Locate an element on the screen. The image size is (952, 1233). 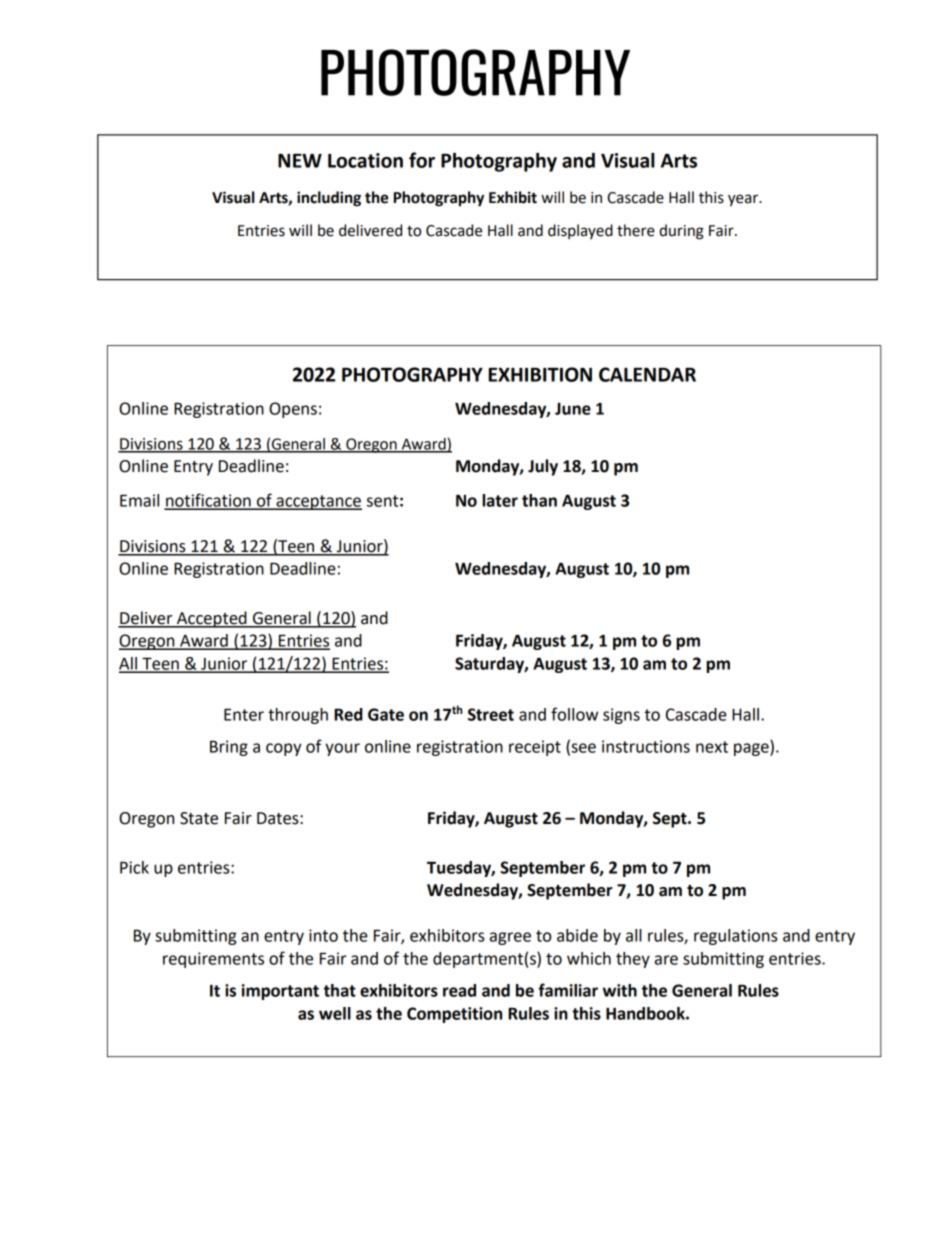
for is located at coordinates (422, 160).
